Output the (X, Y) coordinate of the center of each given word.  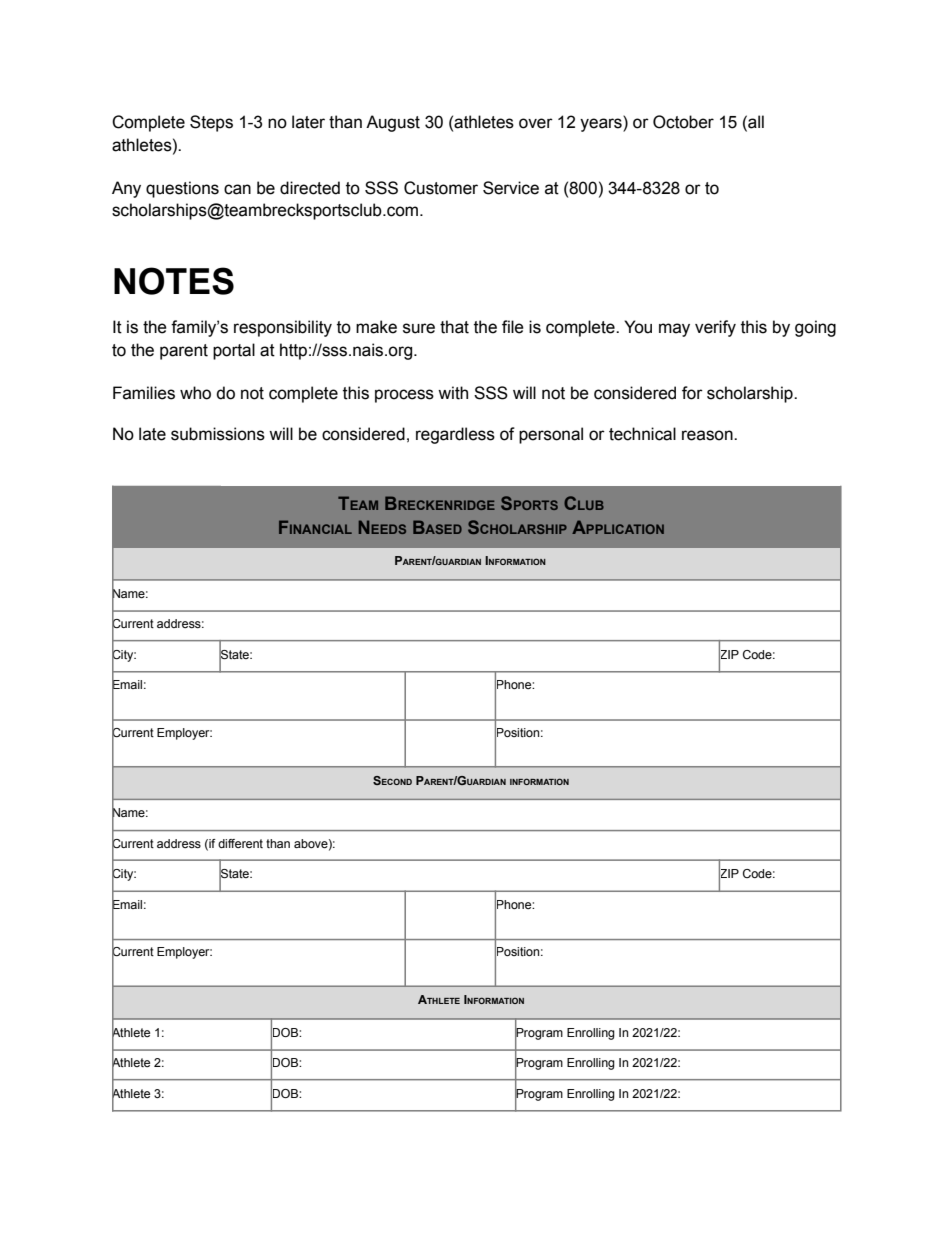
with (453, 393)
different (240, 843)
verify (715, 328)
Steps (211, 123)
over (536, 123)
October (683, 122)
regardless (455, 435)
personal (551, 435)
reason (708, 435)
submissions (218, 434)
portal (234, 351)
